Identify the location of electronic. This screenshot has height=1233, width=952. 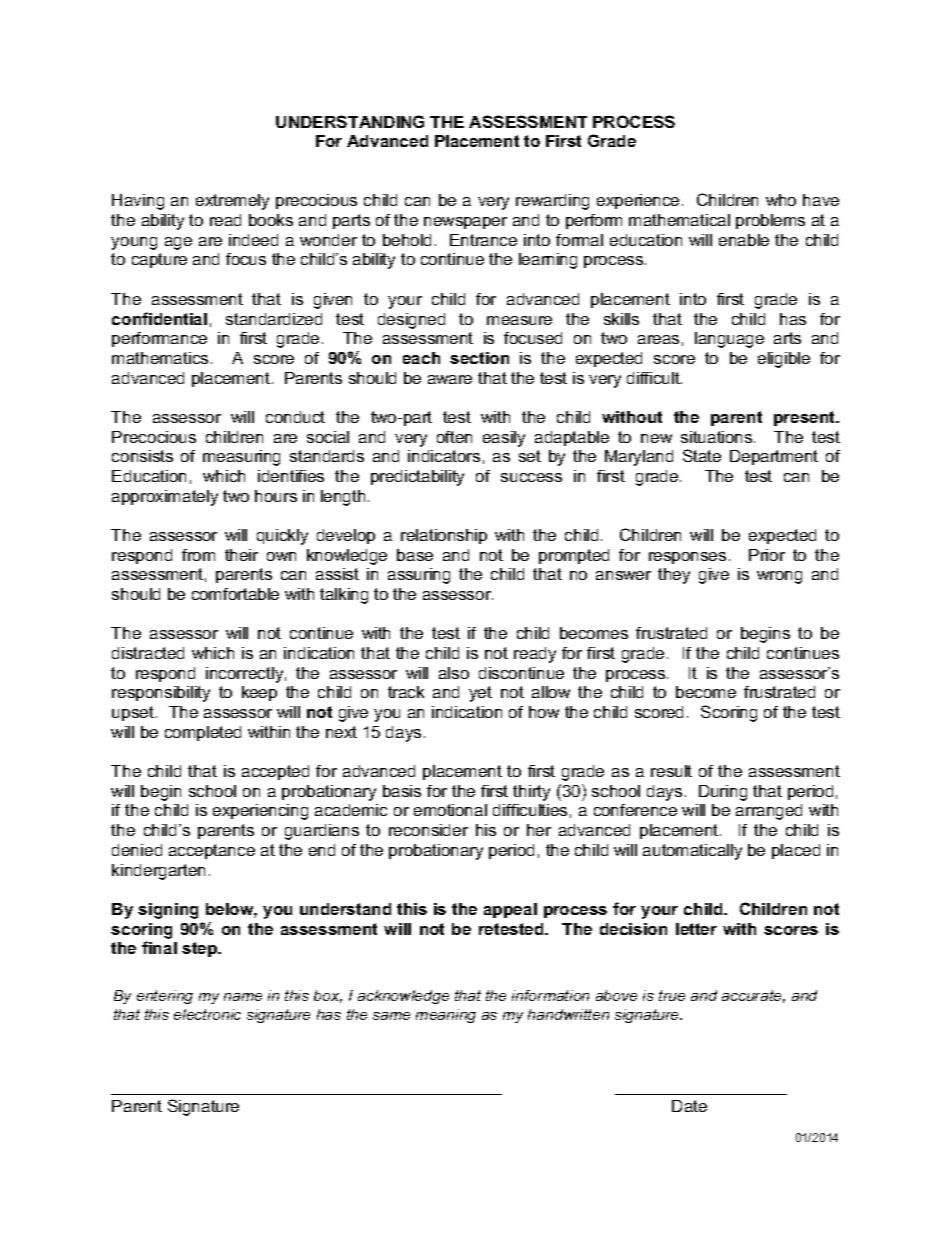
(207, 1014).
